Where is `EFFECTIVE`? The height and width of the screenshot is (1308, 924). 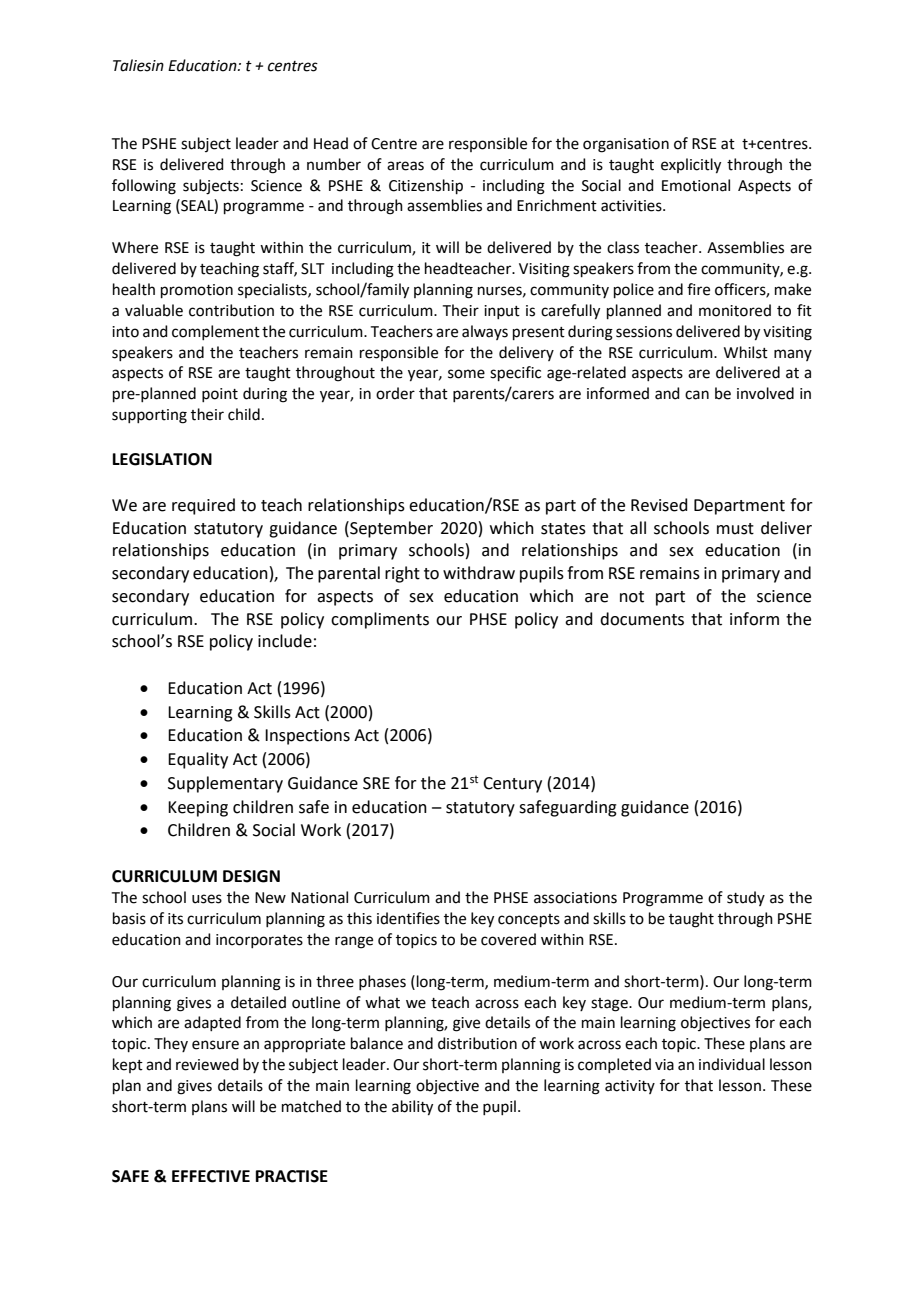
EFFECTIVE is located at coordinates (211, 1176).
